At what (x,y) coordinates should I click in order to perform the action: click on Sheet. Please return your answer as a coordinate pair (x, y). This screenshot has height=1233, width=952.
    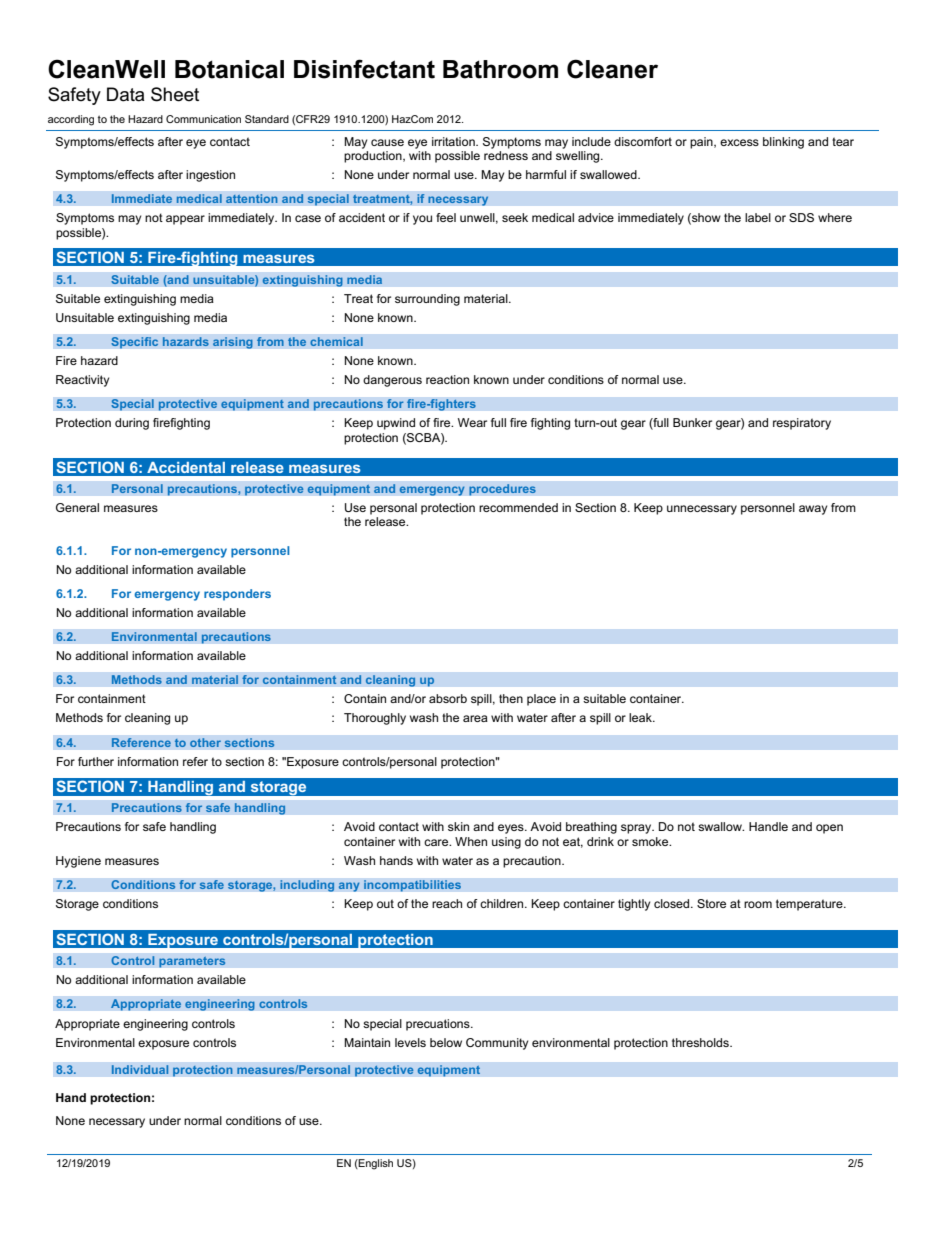
    Looking at the image, I should click on (175, 94).
